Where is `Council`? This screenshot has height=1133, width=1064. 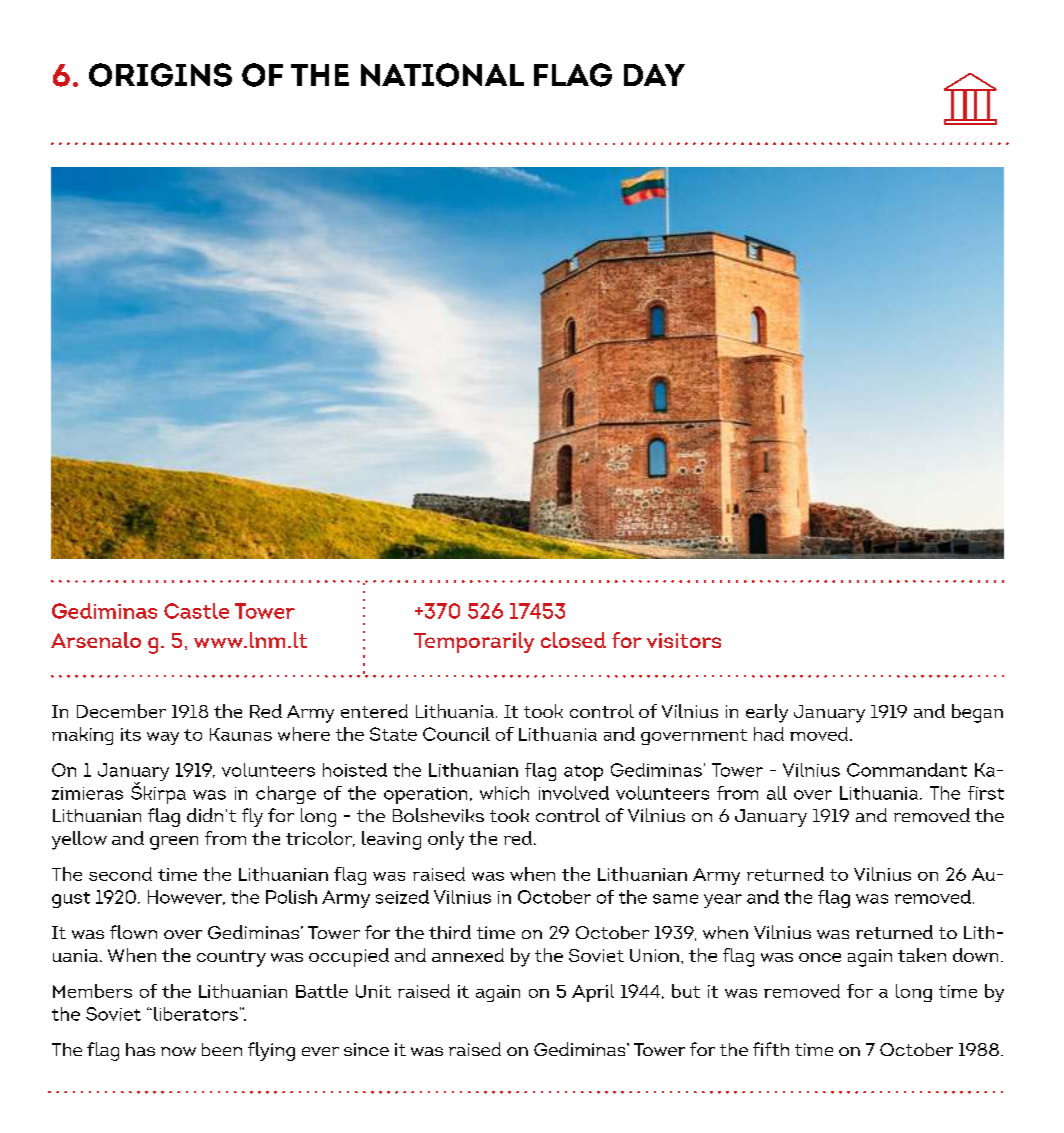
Council is located at coordinates (456, 734).
